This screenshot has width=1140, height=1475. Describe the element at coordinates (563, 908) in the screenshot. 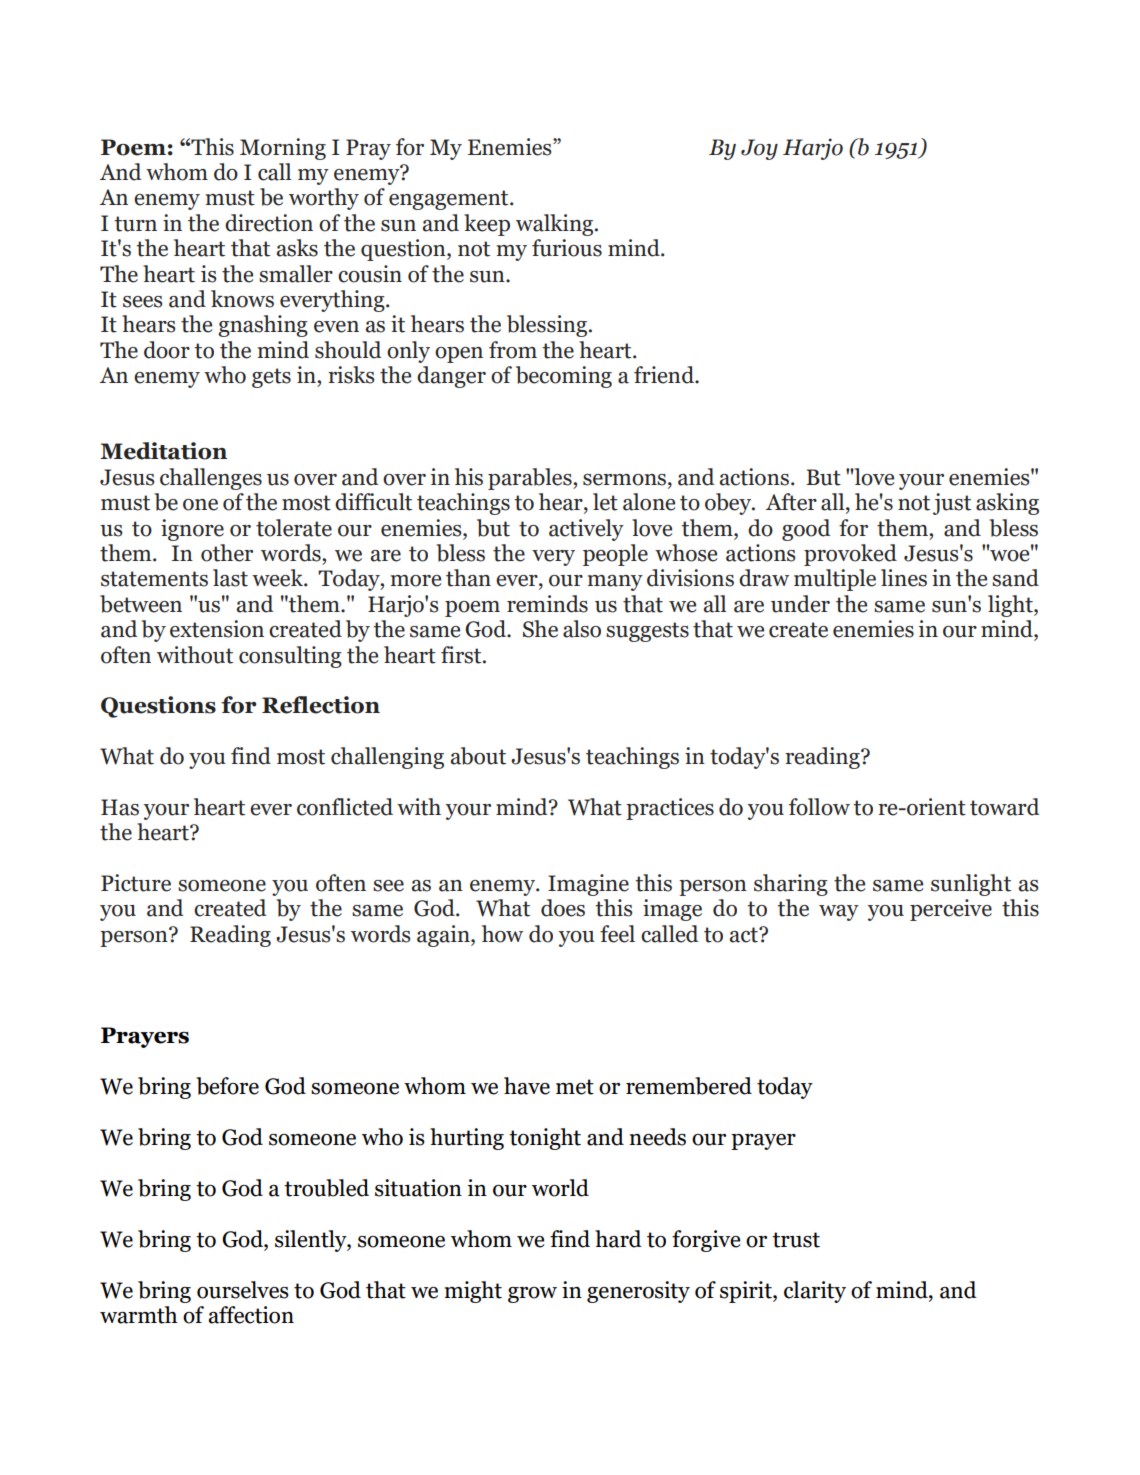

I see `does` at that location.
